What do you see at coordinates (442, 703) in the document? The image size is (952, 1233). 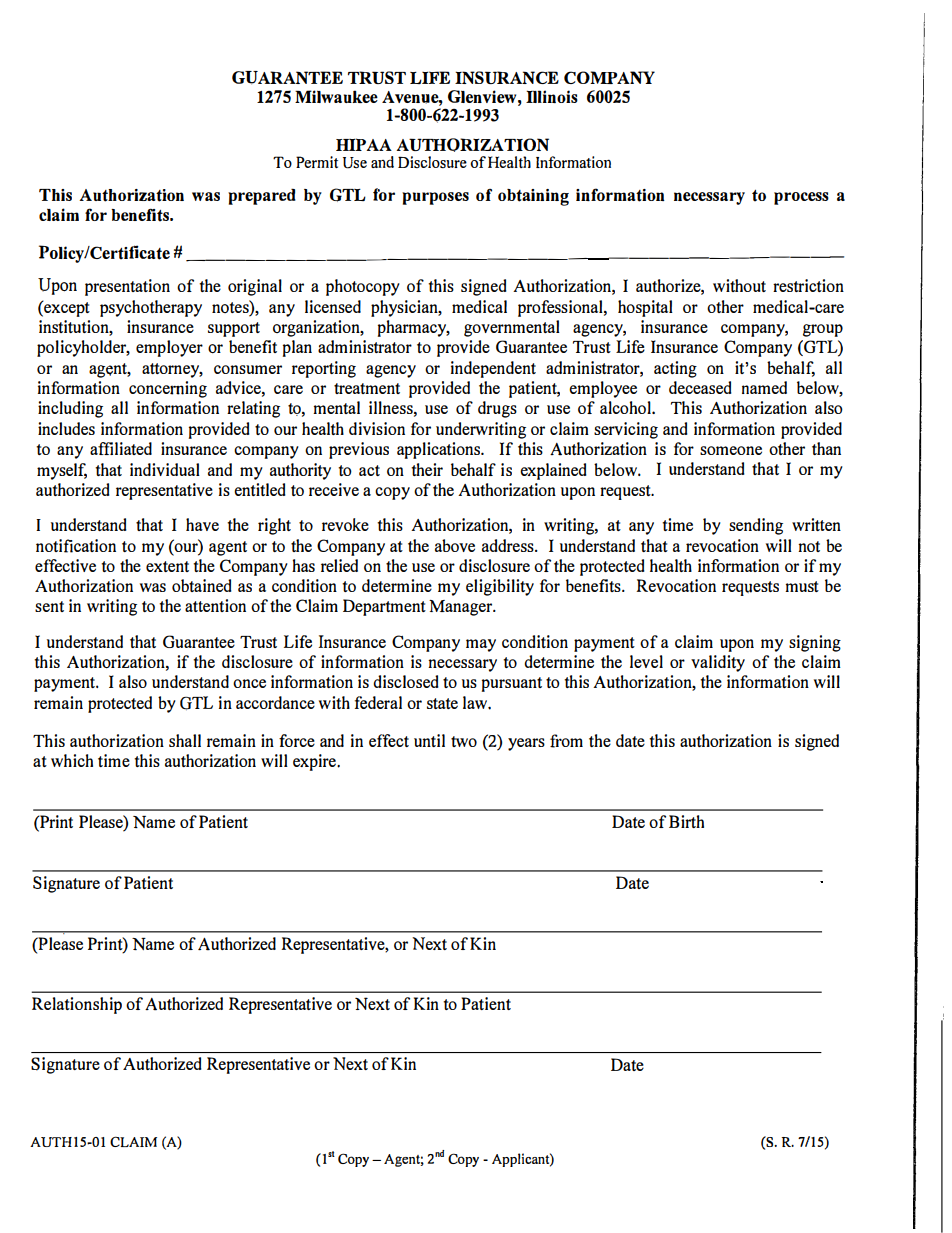 I see `state` at bounding box center [442, 703].
